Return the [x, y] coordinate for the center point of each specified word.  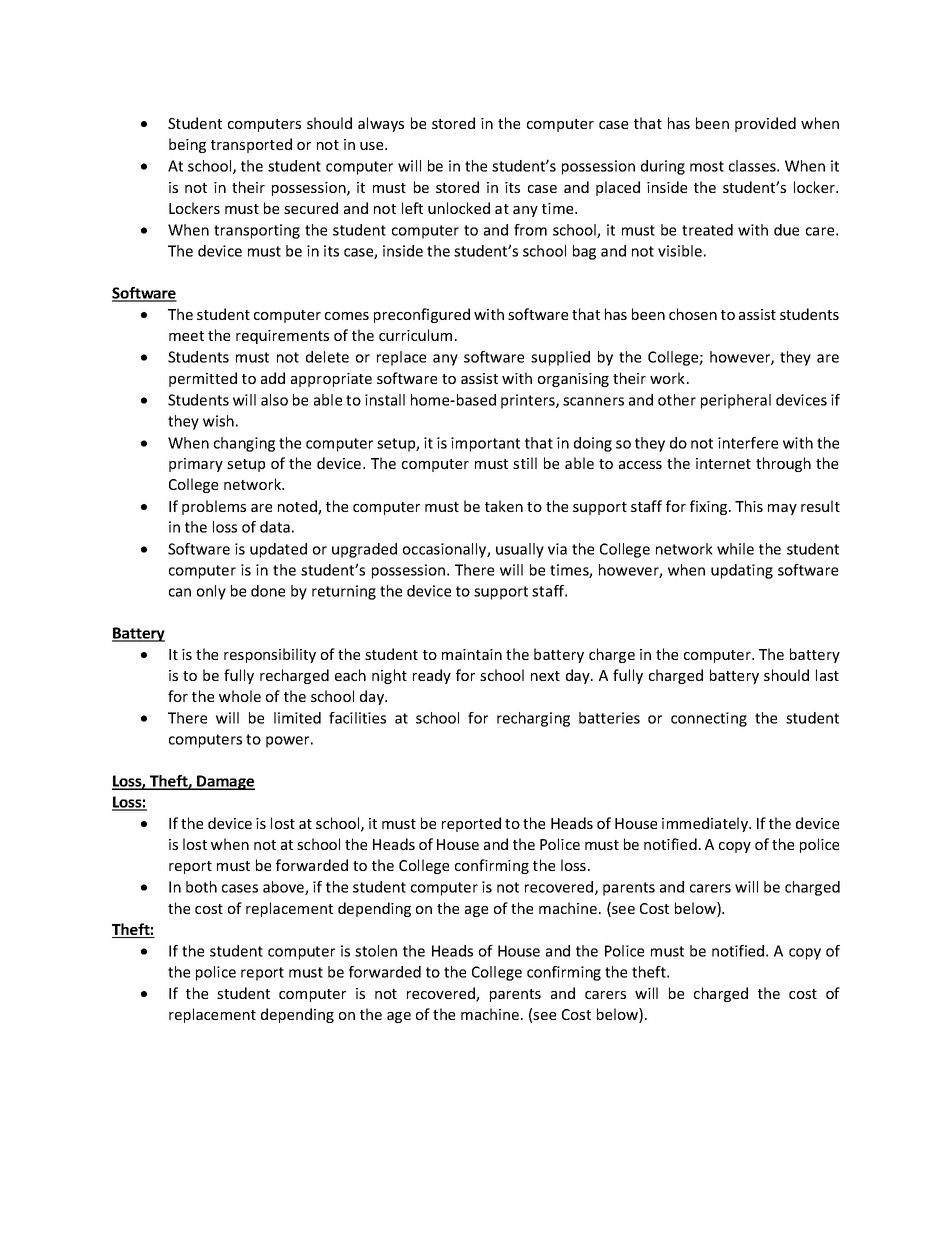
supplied [560, 358]
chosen [693, 314]
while [735, 549]
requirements [282, 337]
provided [765, 124]
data [275, 527]
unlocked [459, 208]
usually [520, 550]
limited [297, 718]
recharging [533, 719]
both [201, 887]
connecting [709, 719]
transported [251, 145]
